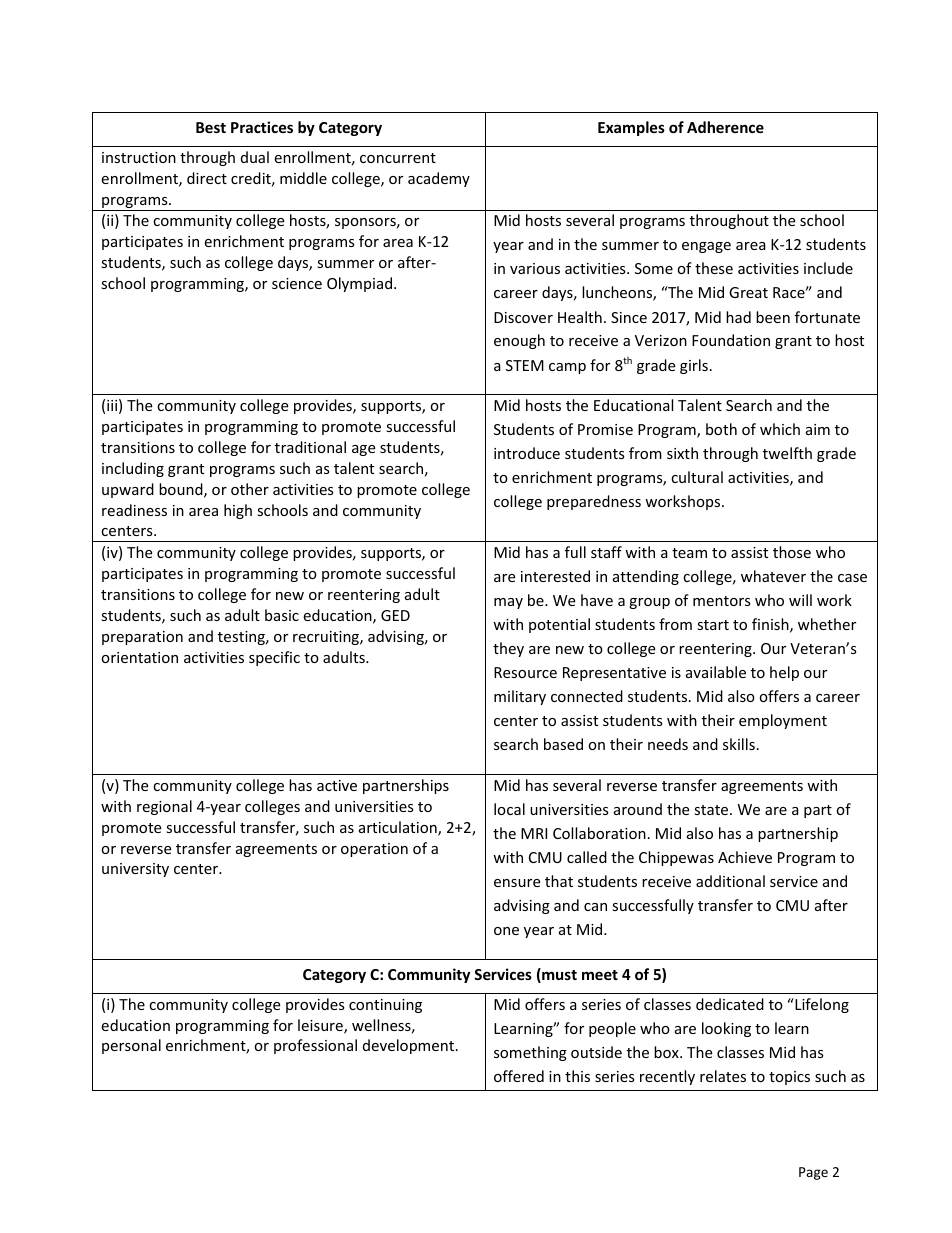 The image size is (952, 1233). What do you see at coordinates (730, 1004) in the screenshot?
I see `dedicated` at bounding box center [730, 1004].
